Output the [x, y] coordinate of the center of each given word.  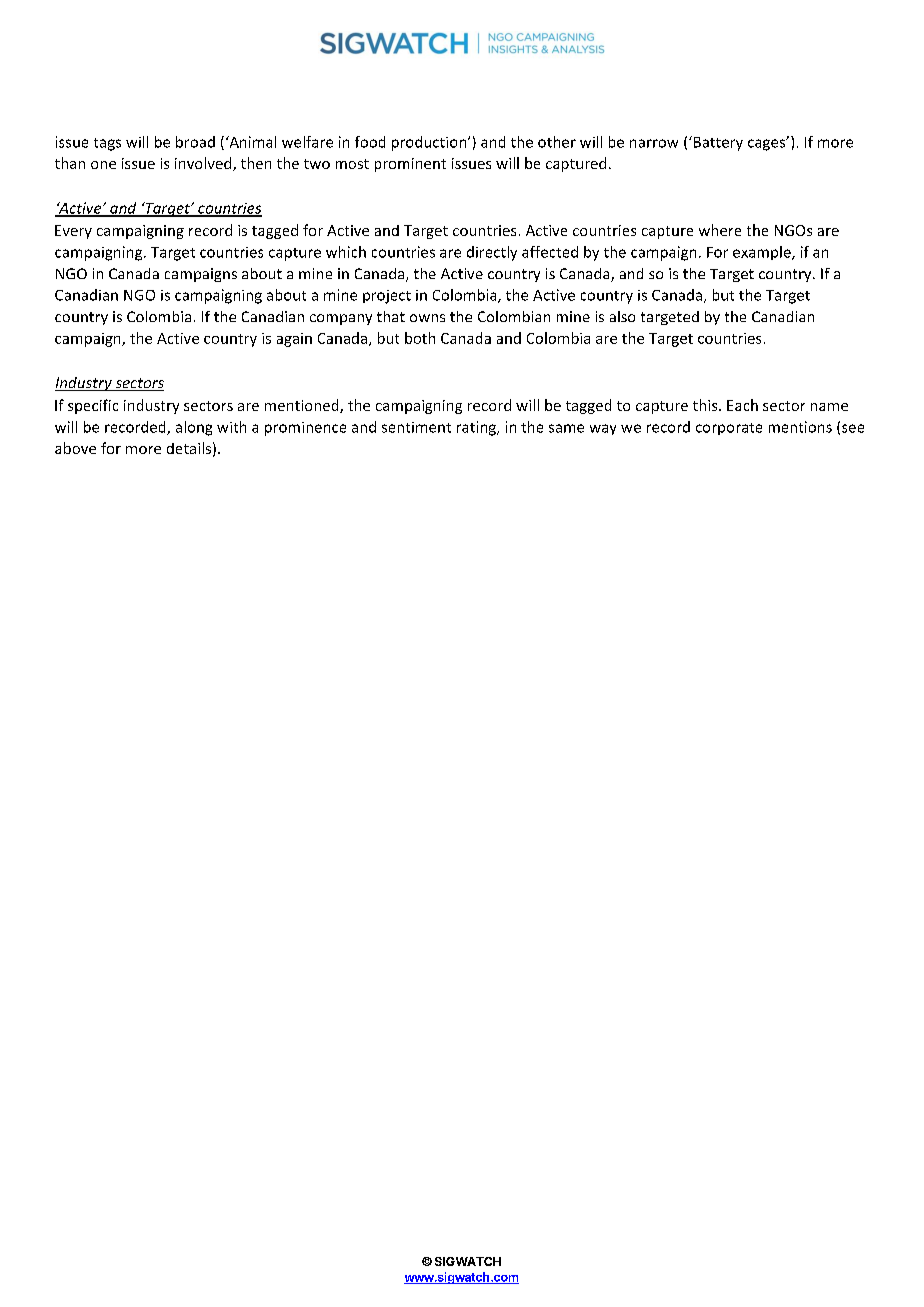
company [341, 319]
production [430, 143]
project [387, 297]
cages [768, 144]
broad [195, 142]
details [189, 448]
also [622, 316]
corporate [729, 429]
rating [477, 428]
